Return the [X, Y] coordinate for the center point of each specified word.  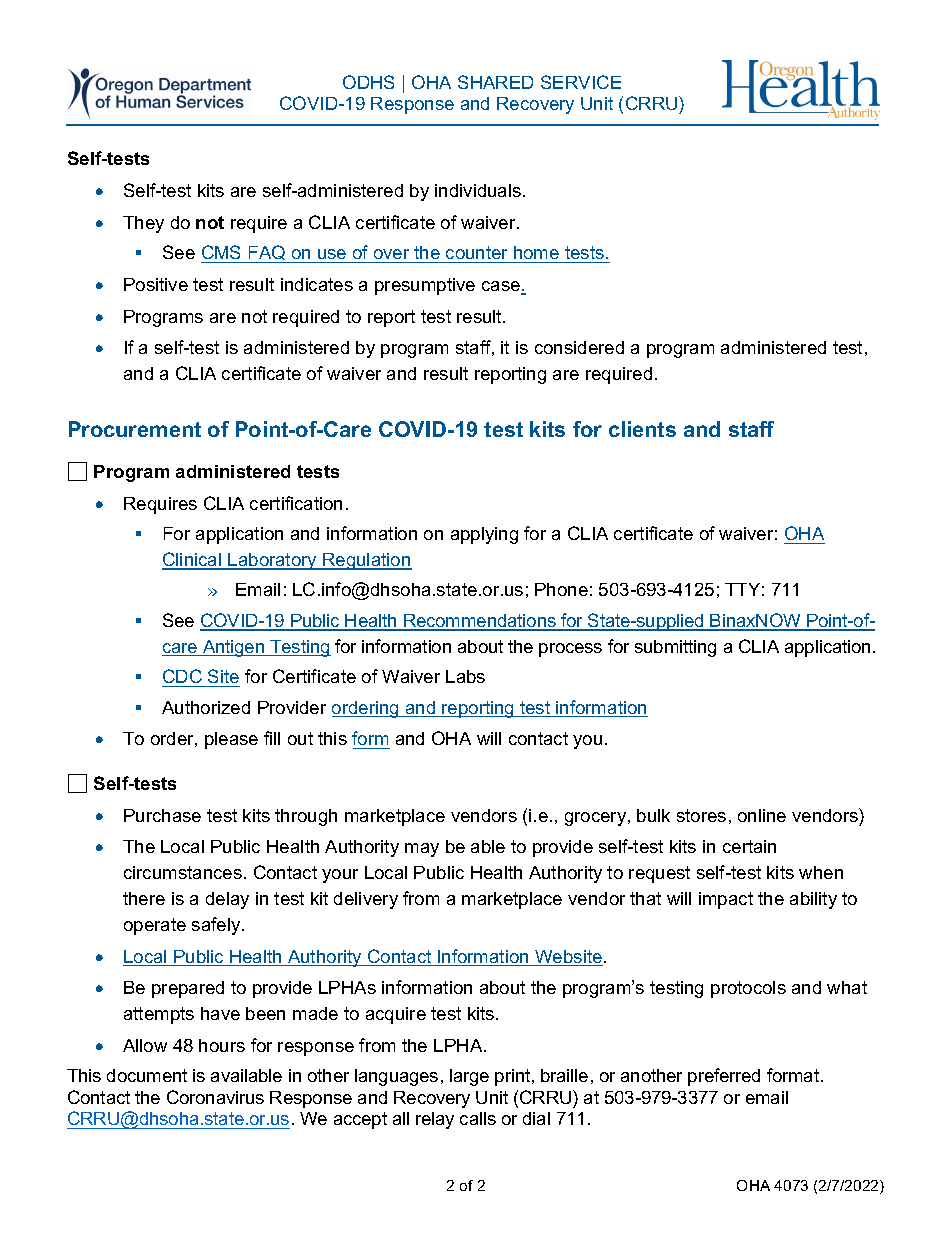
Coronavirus [215, 1097]
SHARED [495, 82]
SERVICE [581, 82]
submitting [675, 648]
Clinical [193, 560]
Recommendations [480, 622]
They [143, 224]
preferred [724, 1077]
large [469, 1077]
